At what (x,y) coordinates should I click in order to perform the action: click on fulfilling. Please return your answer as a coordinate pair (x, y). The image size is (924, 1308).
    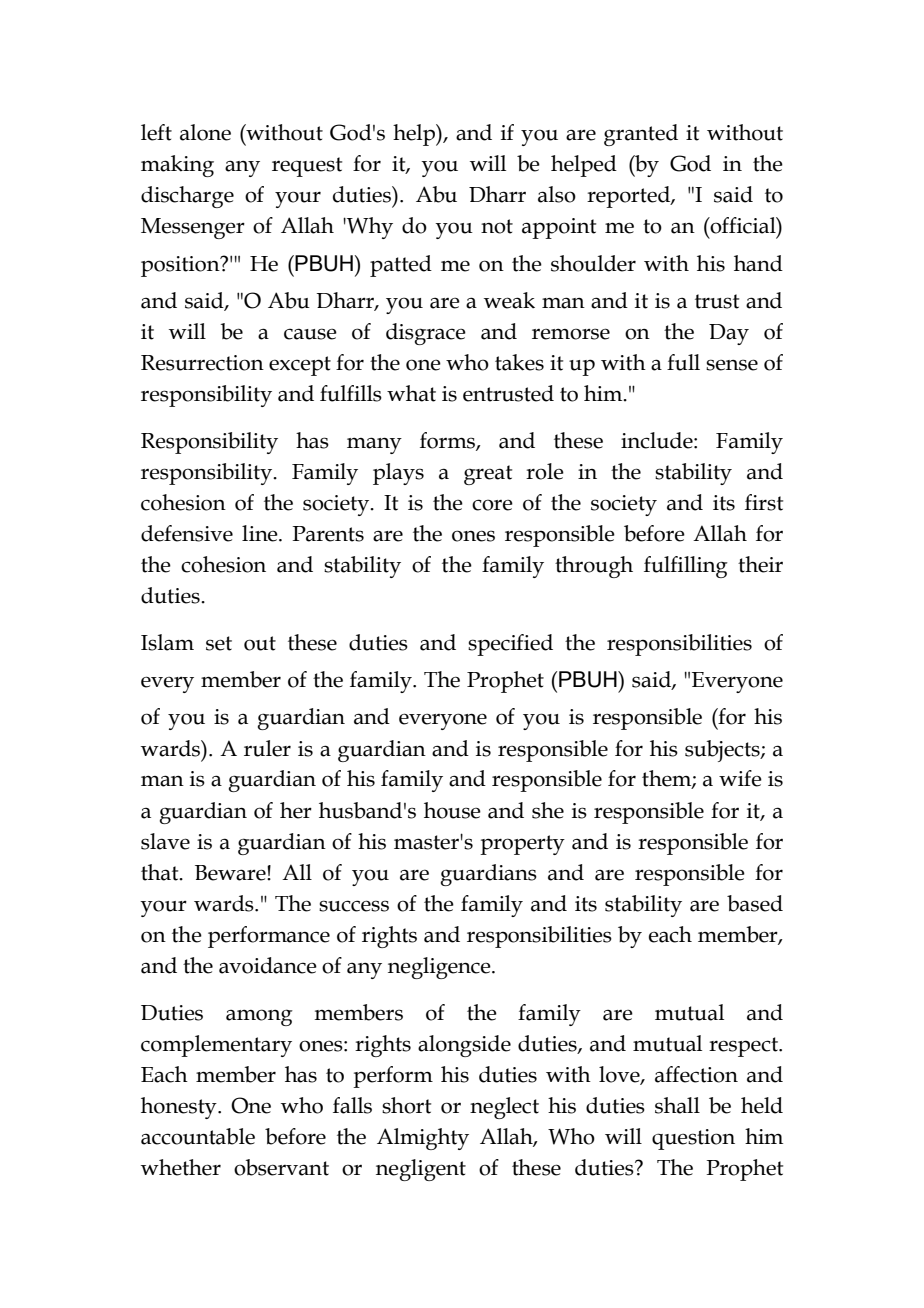
    Looking at the image, I should click on (686, 567).
